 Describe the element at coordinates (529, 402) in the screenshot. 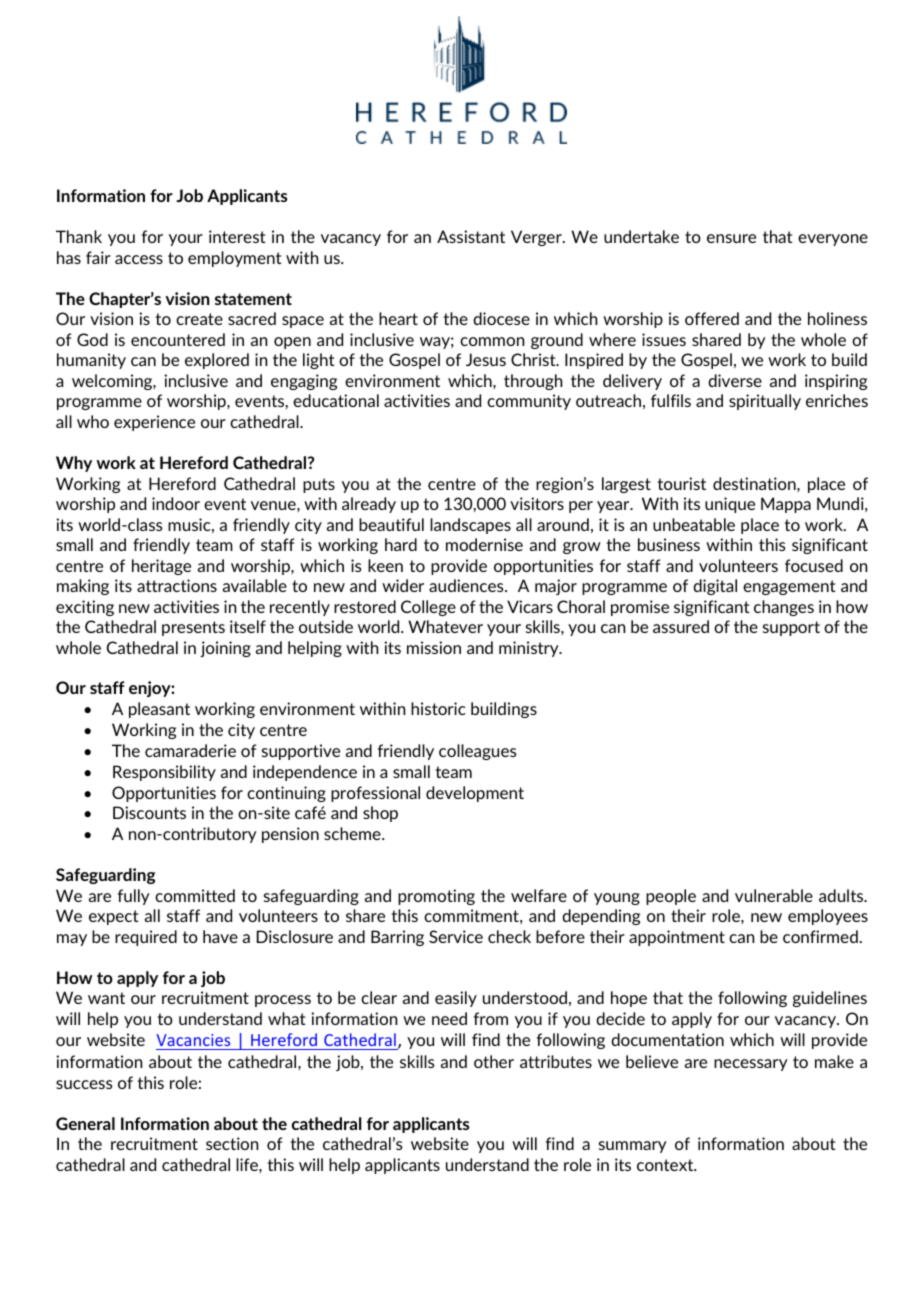

I see `community` at that location.
